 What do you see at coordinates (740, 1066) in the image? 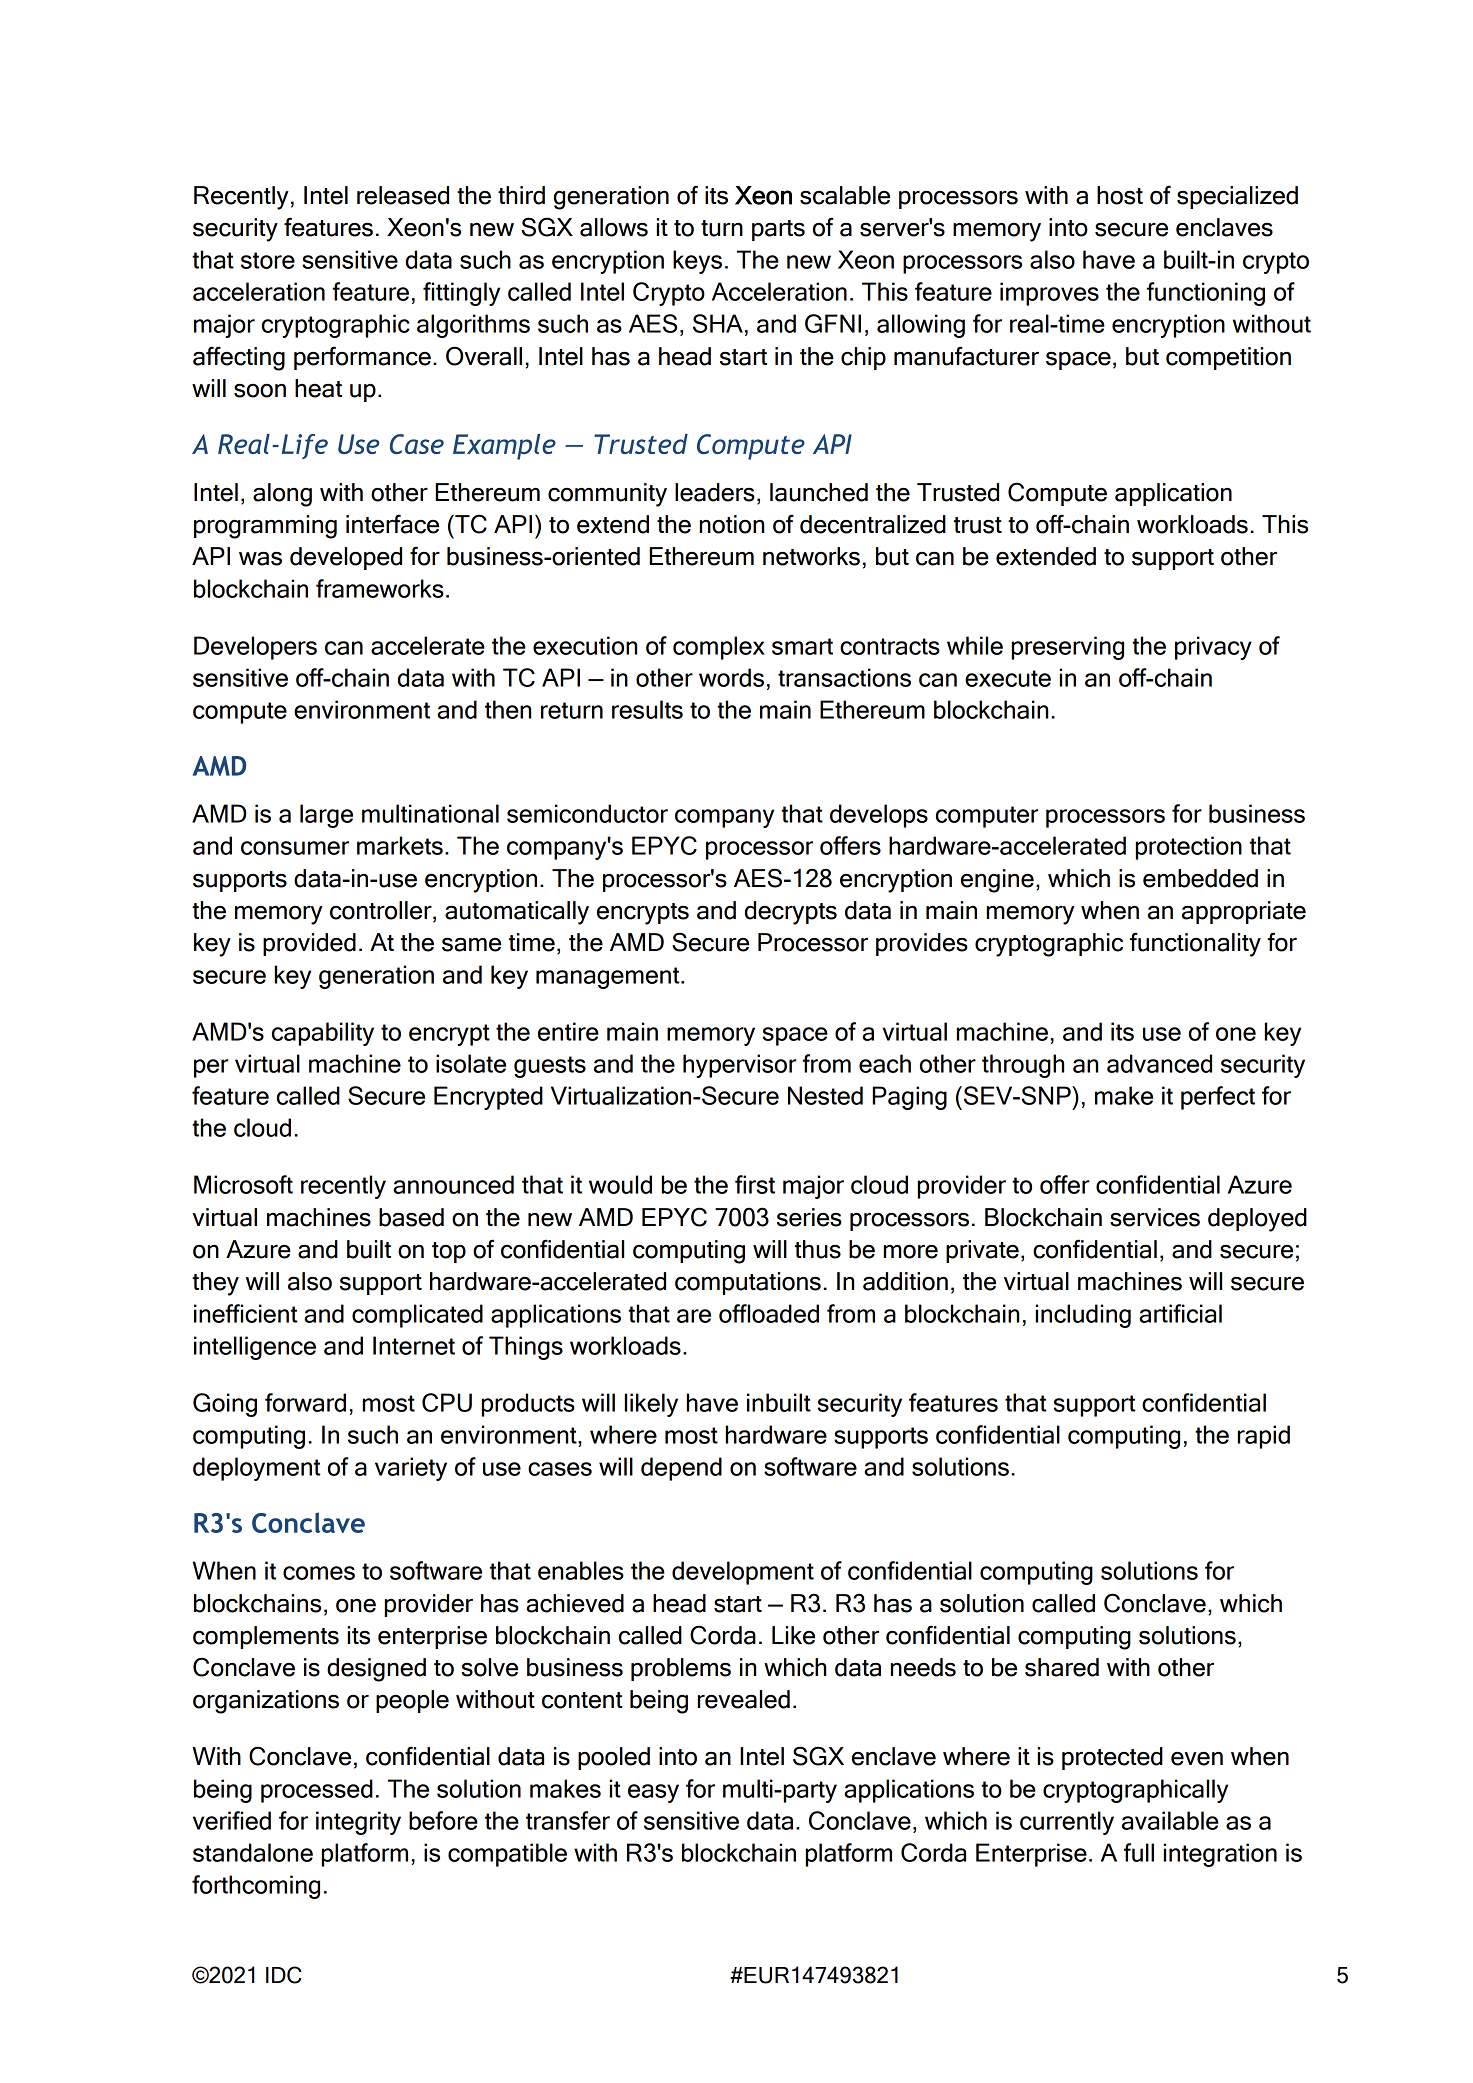
I see `hypervisor` at bounding box center [740, 1066].
